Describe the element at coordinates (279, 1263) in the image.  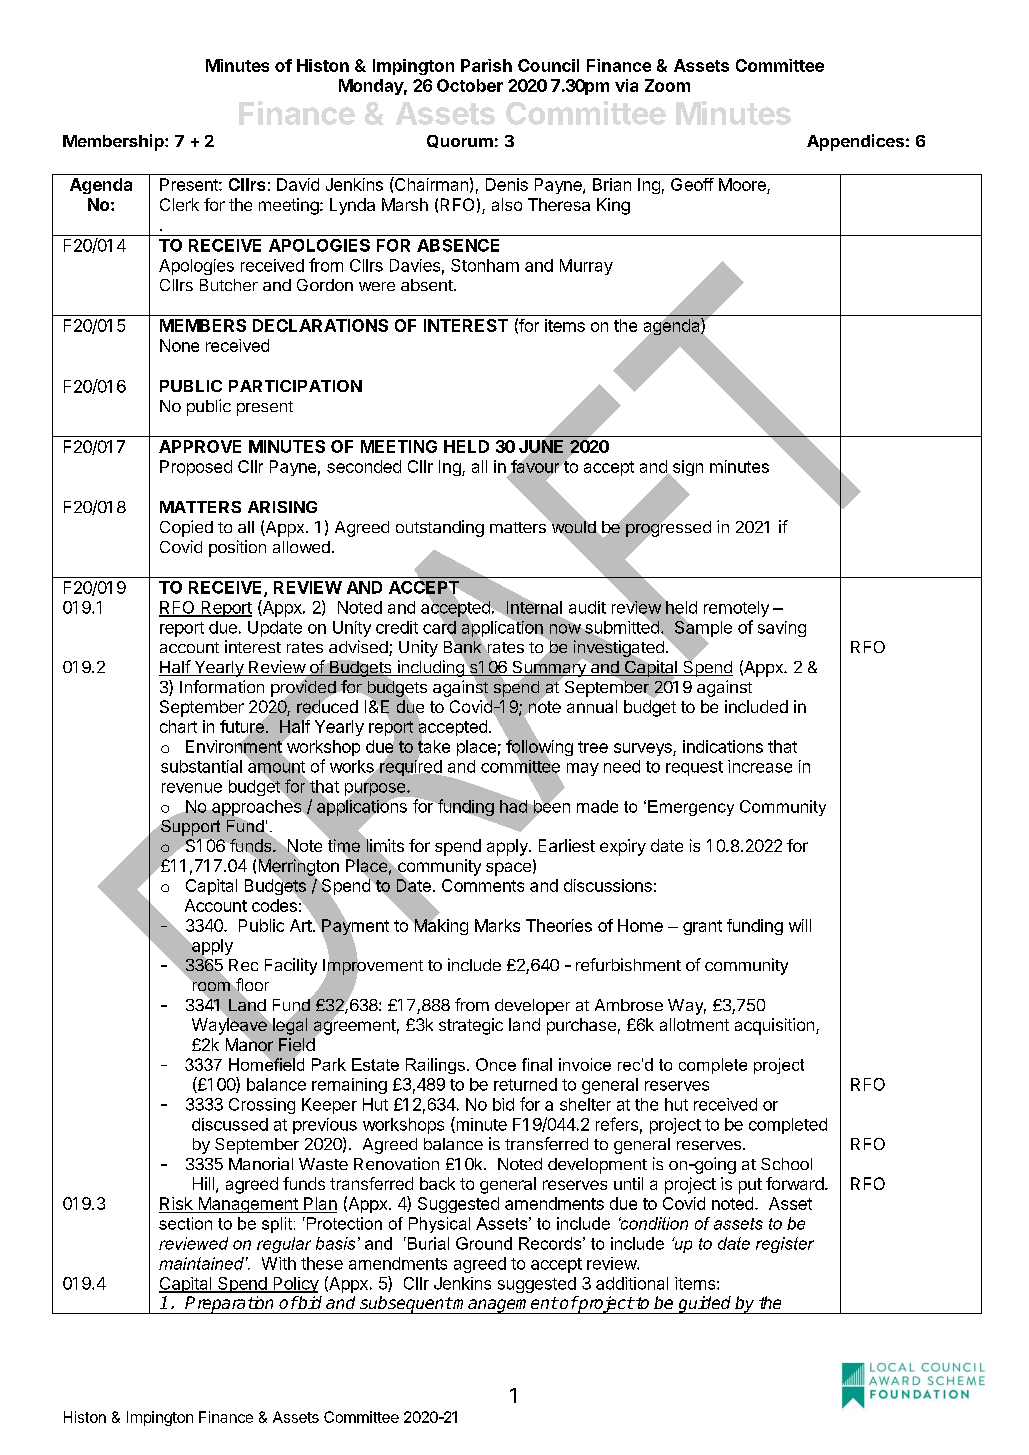
I see `With` at that location.
